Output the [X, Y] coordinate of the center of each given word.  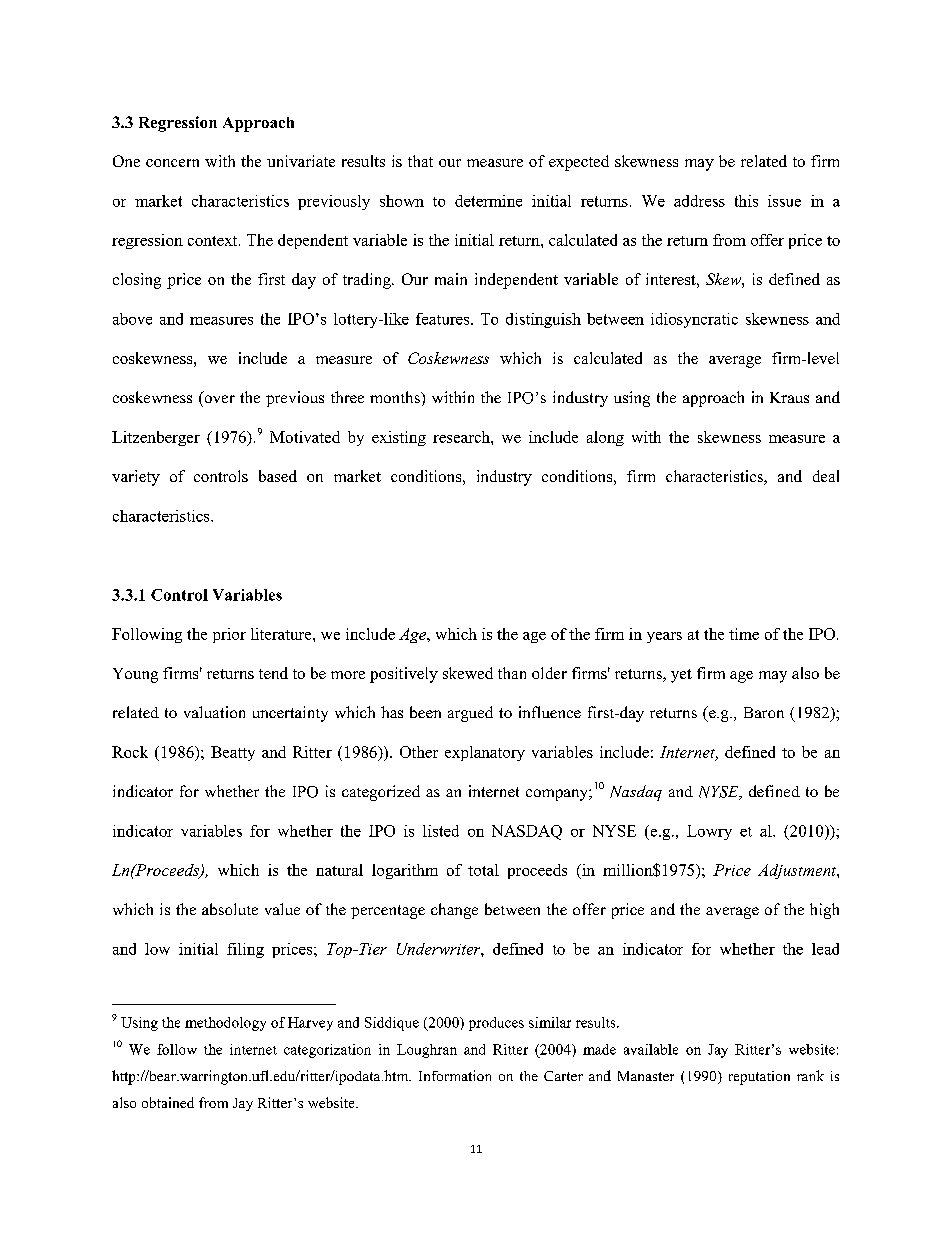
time [744, 634]
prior [229, 635]
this [746, 201]
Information [455, 1075]
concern [172, 163]
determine [488, 201]
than [512, 673]
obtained [168, 1102]
